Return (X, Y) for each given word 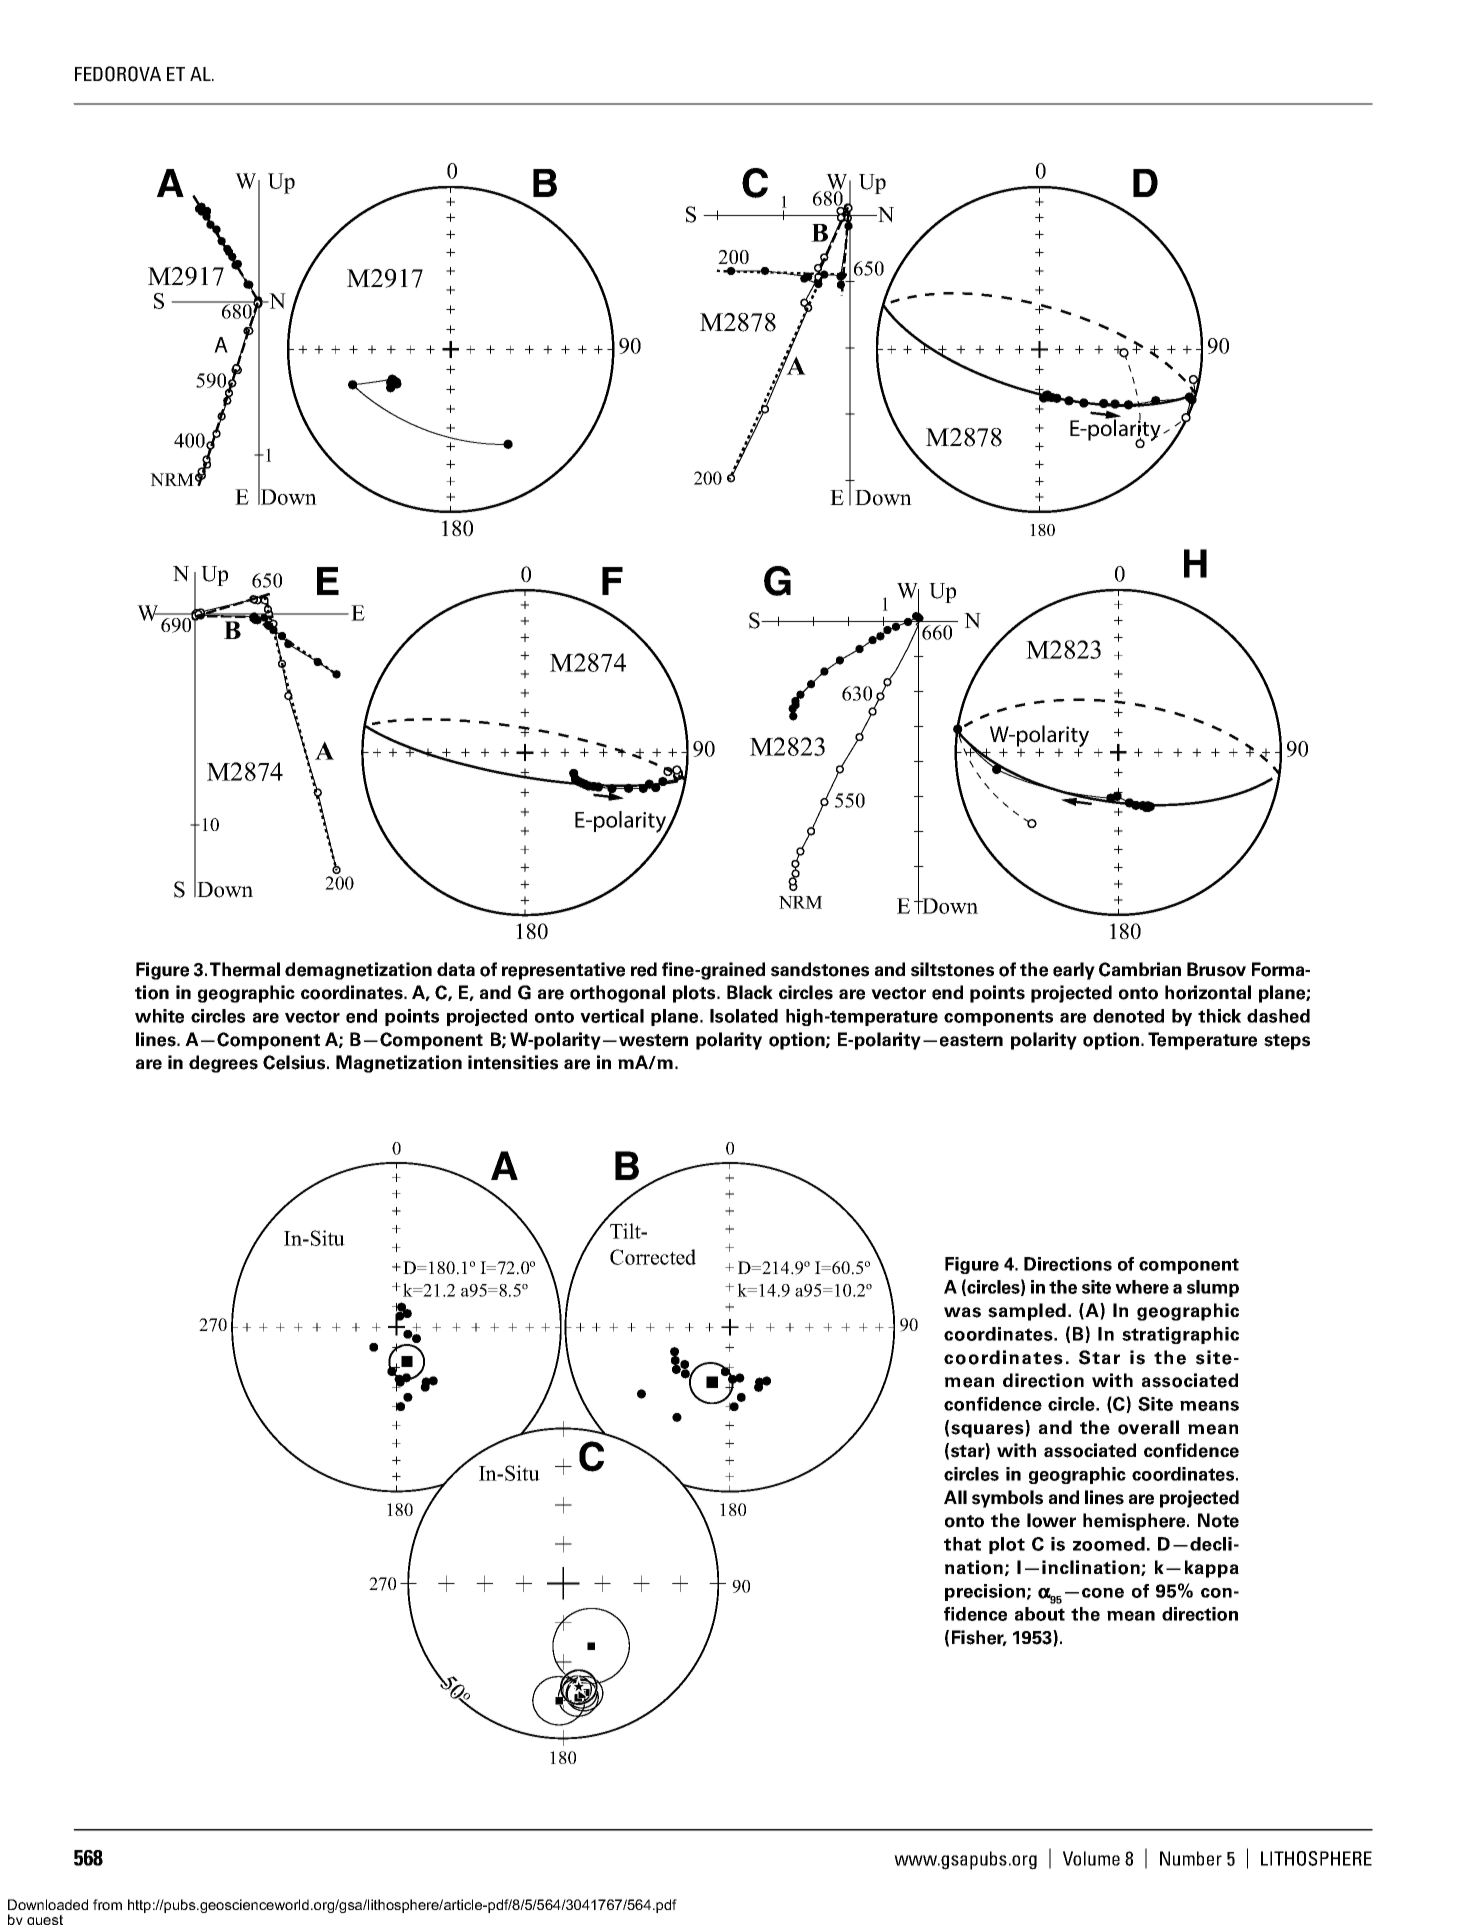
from (107, 1904)
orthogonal (617, 994)
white (159, 1016)
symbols (1007, 1499)
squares (988, 1431)
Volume (1091, 1858)
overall (1148, 1427)
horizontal (1208, 992)
